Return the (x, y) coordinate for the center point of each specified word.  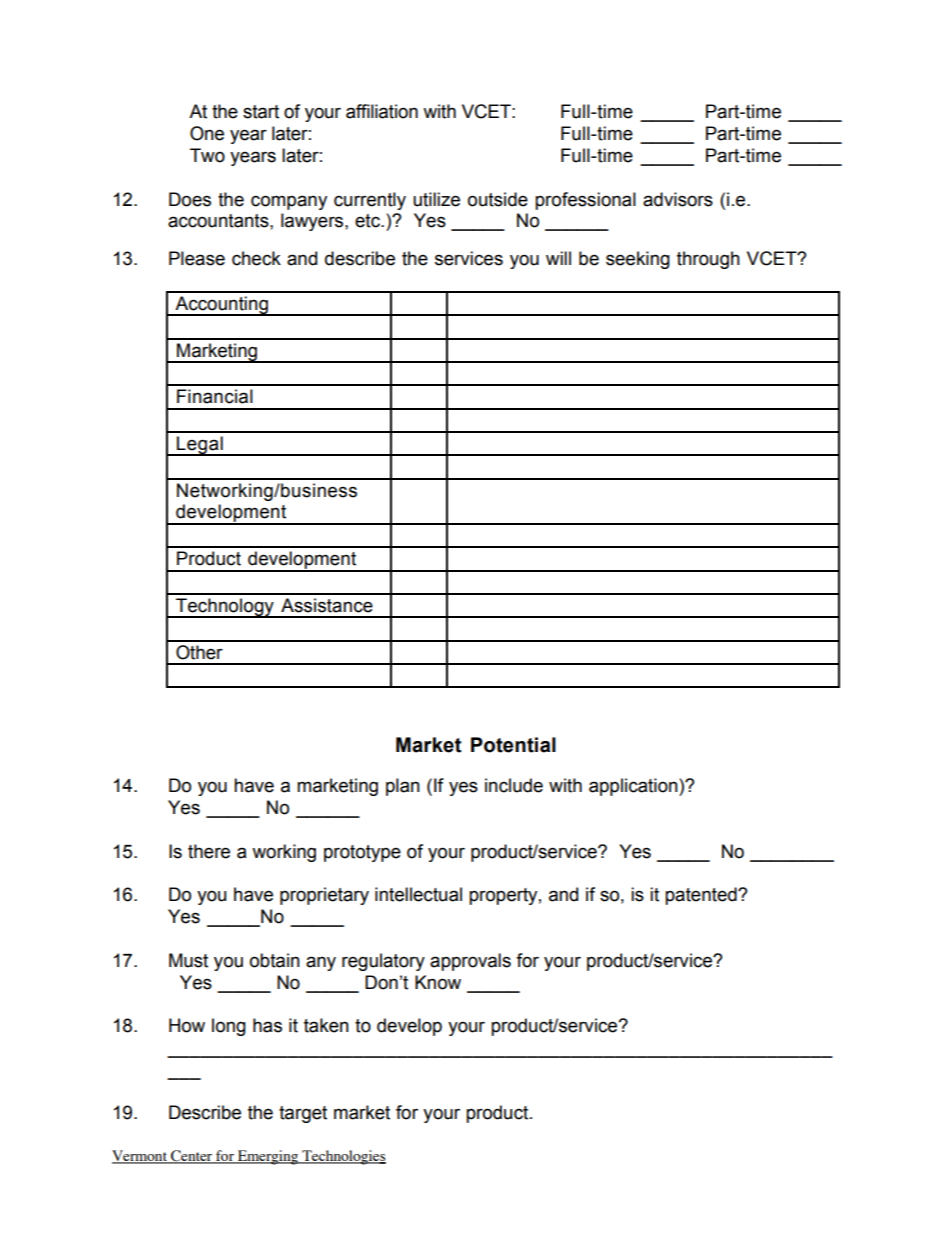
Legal (200, 446)
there (209, 851)
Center (192, 1157)
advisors (678, 199)
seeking (638, 260)
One (207, 133)
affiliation (382, 111)
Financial (215, 396)
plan (403, 787)
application (634, 787)
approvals (470, 962)
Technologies (343, 1157)
